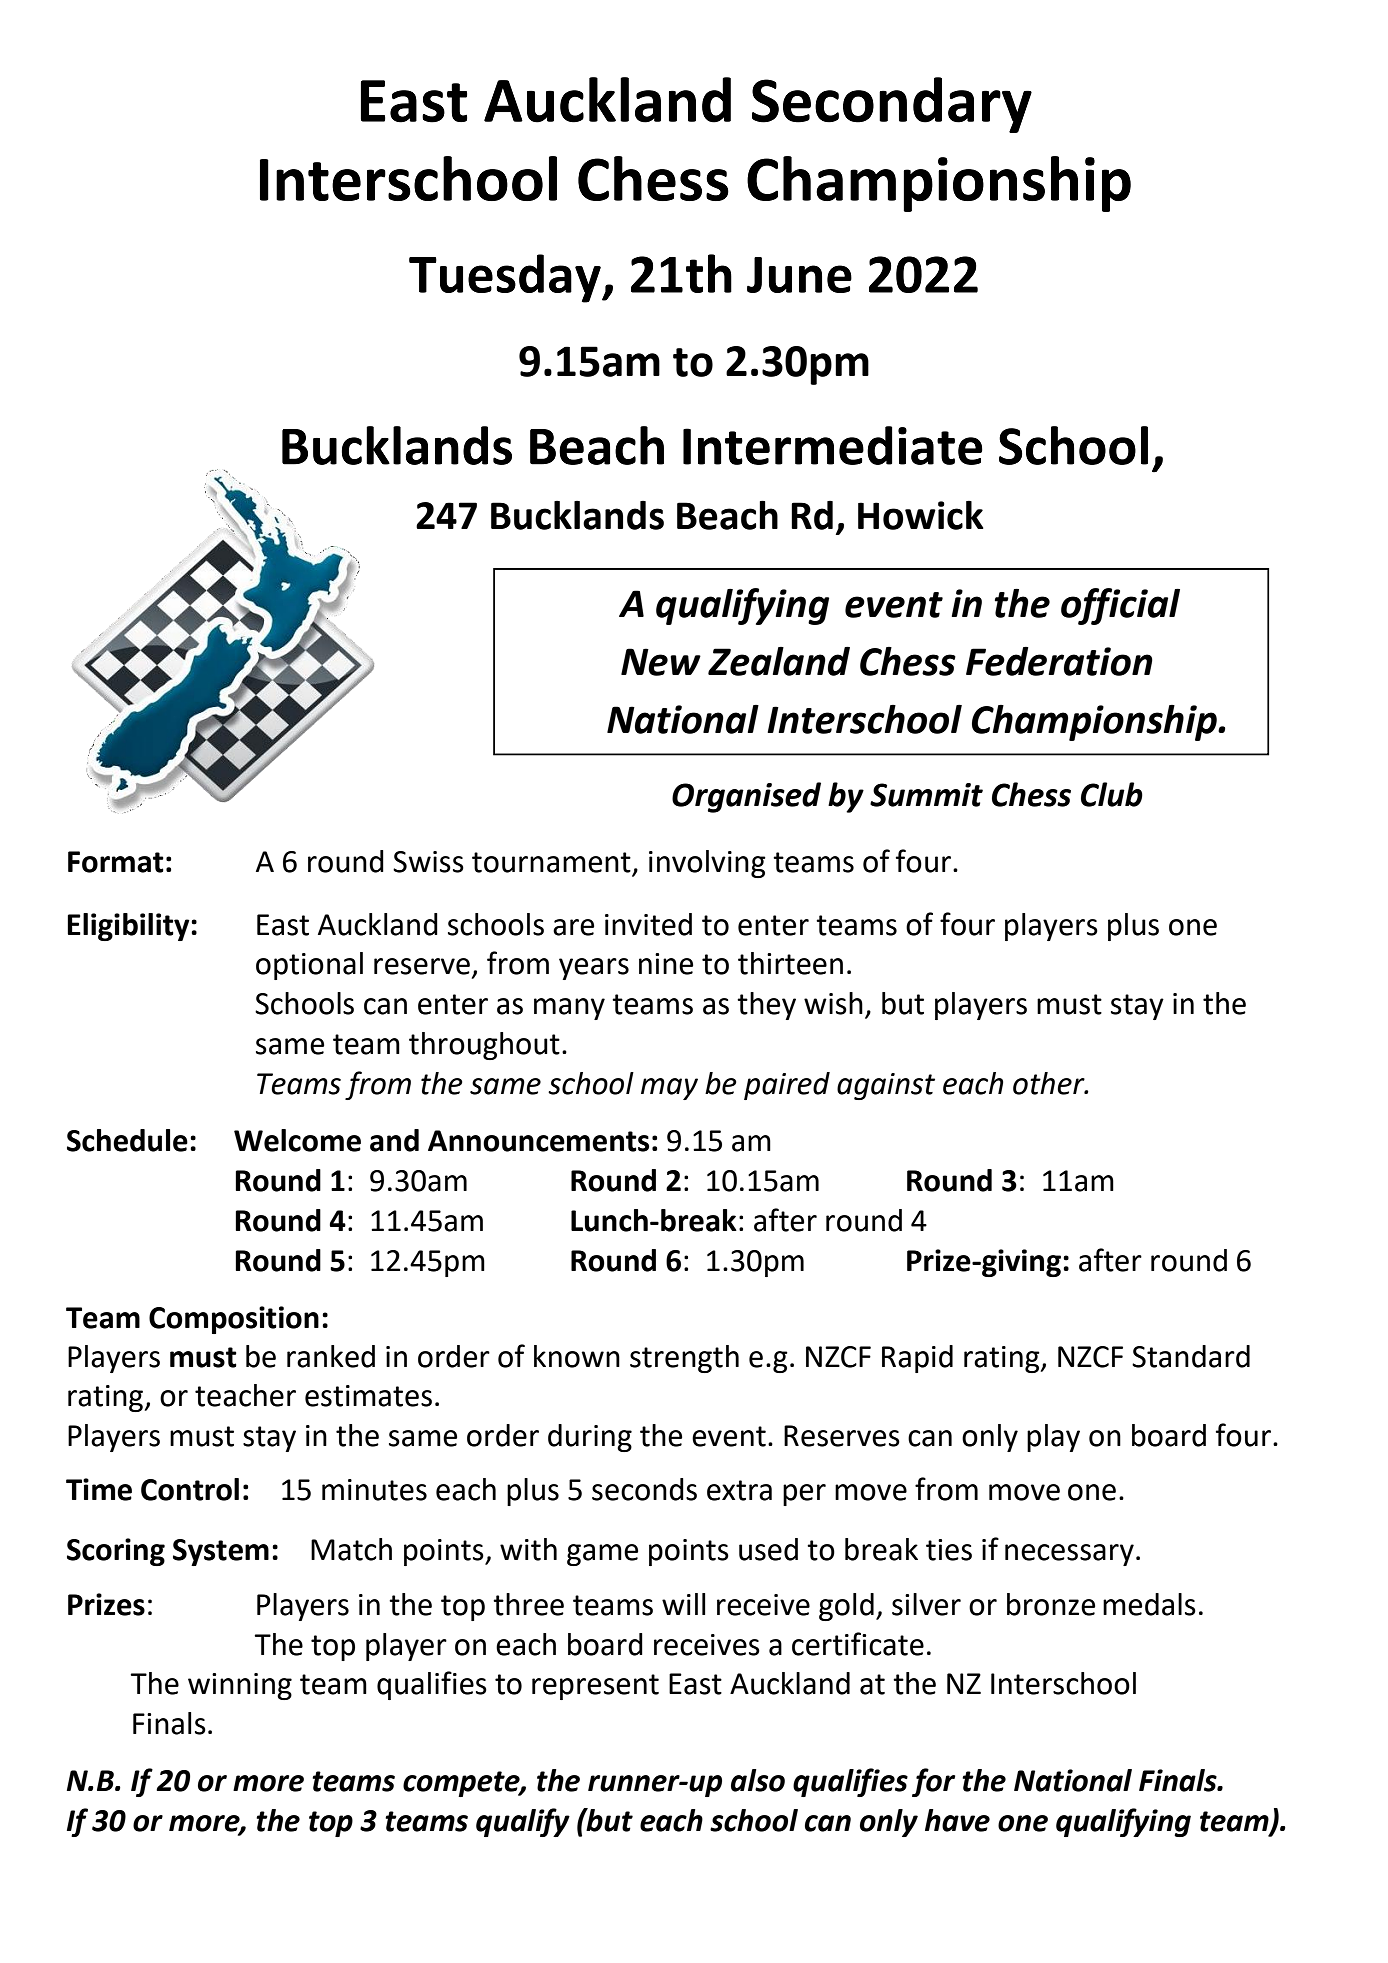 The height and width of the screenshot is (1963, 1388). What do you see at coordinates (661, 662) in the screenshot?
I see `New` at bounding box center [661, 662].
